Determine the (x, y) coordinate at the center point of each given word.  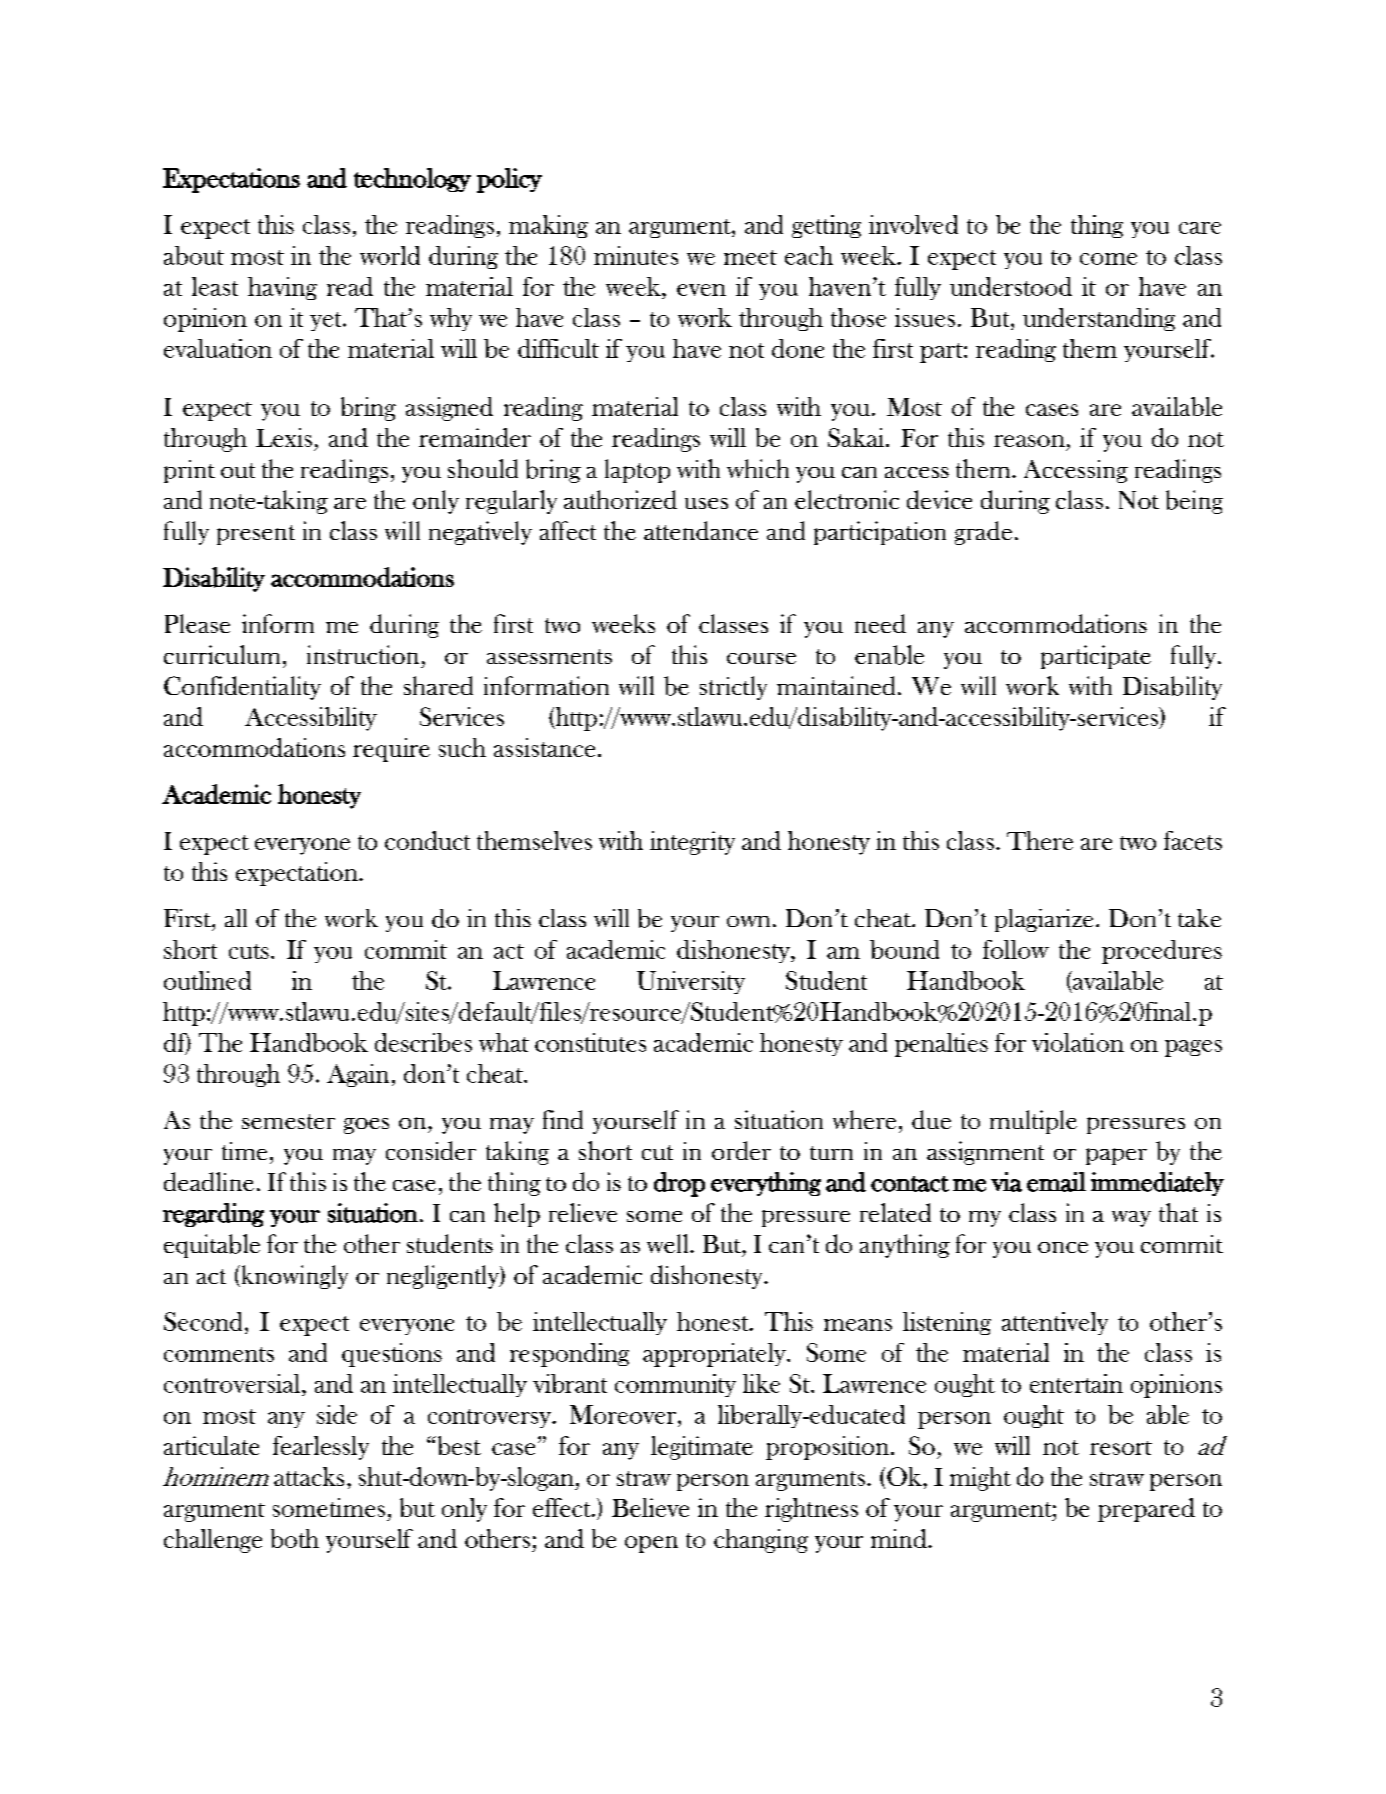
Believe (650, 1507)
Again (358, 1075)
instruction (363, 654)
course (761, 658)
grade (983, 533)
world (390, 255)
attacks (309, 1476)
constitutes (590, 1042)
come (1108, 259)
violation (1078, 1042)
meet (750, 257)
